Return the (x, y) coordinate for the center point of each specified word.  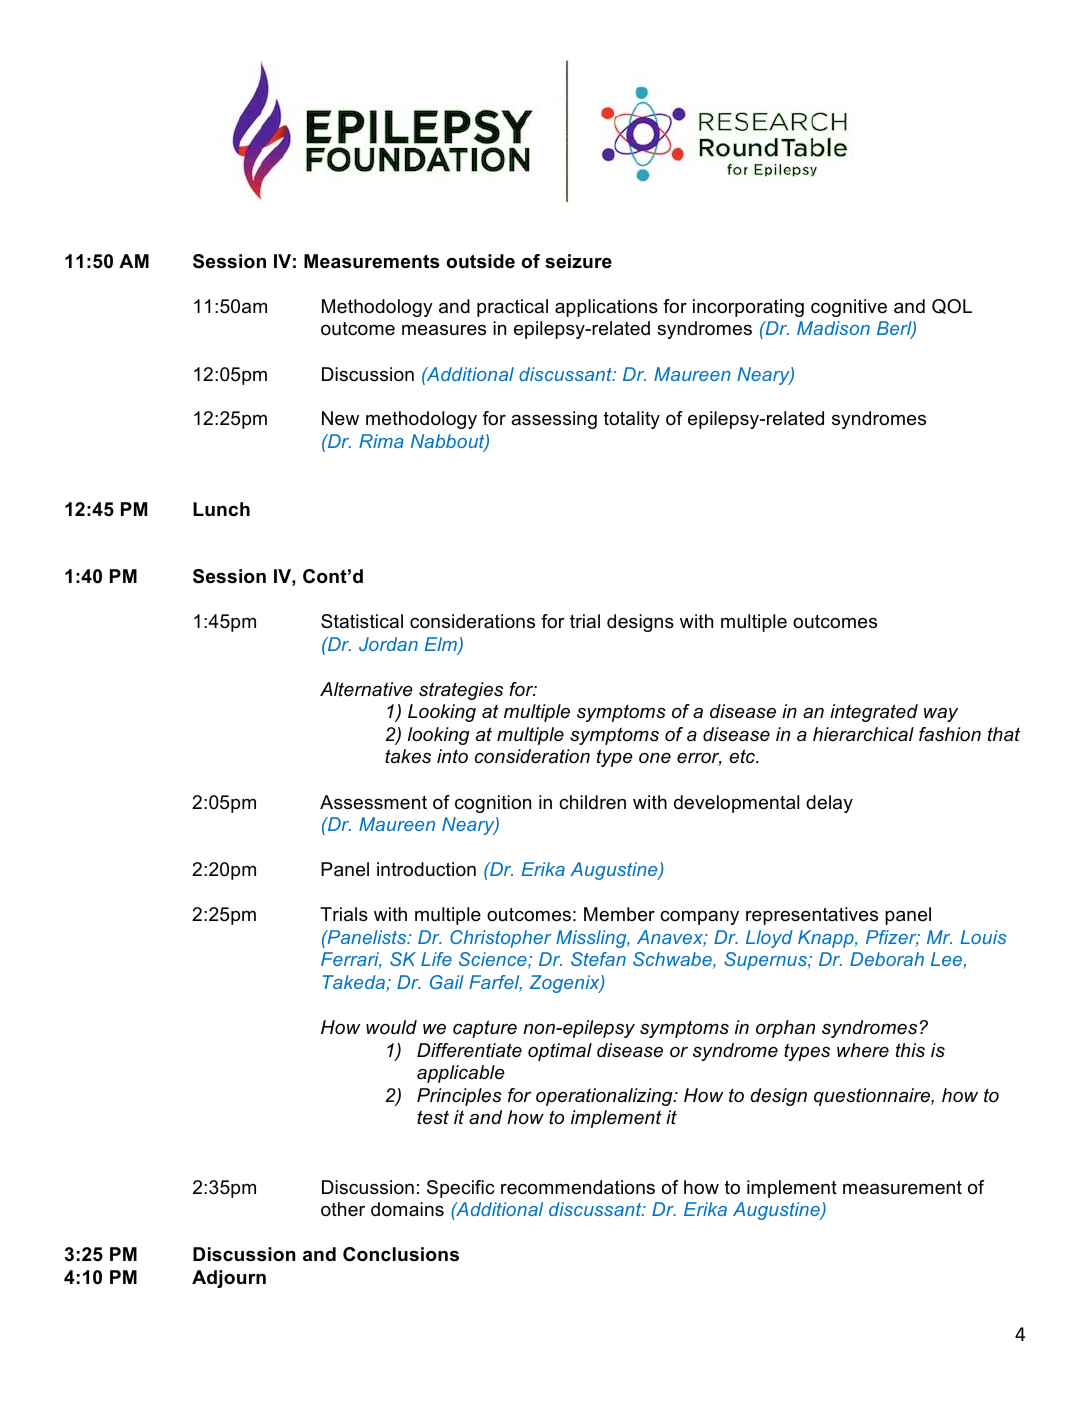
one (655, 758)
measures (444, 330)
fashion (950, 734)
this (910, 1050)
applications (606, 308)
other (343, 1209)
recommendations (578, 1187)
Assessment (373, 802)
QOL (952, 306)
